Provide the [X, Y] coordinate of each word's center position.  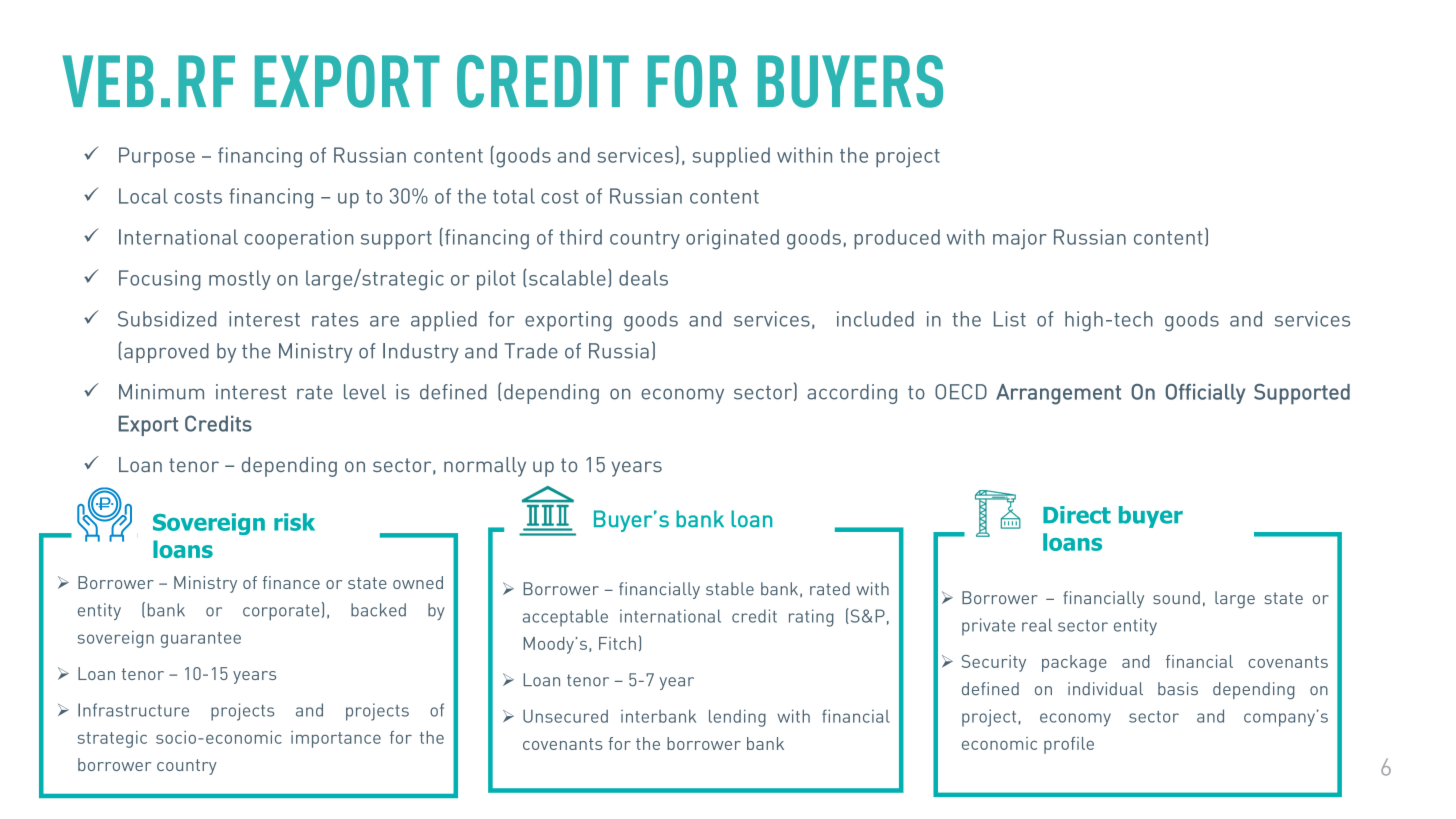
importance [336, 739]
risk [294, 522]
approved [166, 353]
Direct [1077, 515]
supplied [731, 157]
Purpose [157, 157]
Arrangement [1058, 394]
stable [730, 589]
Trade [531, 351]
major [1020, 239]
